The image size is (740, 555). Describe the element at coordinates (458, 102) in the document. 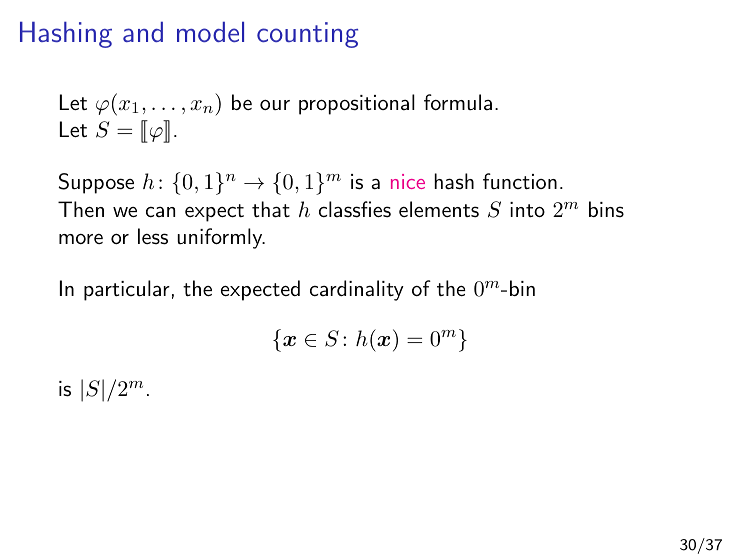

I see `formula` at that location.
